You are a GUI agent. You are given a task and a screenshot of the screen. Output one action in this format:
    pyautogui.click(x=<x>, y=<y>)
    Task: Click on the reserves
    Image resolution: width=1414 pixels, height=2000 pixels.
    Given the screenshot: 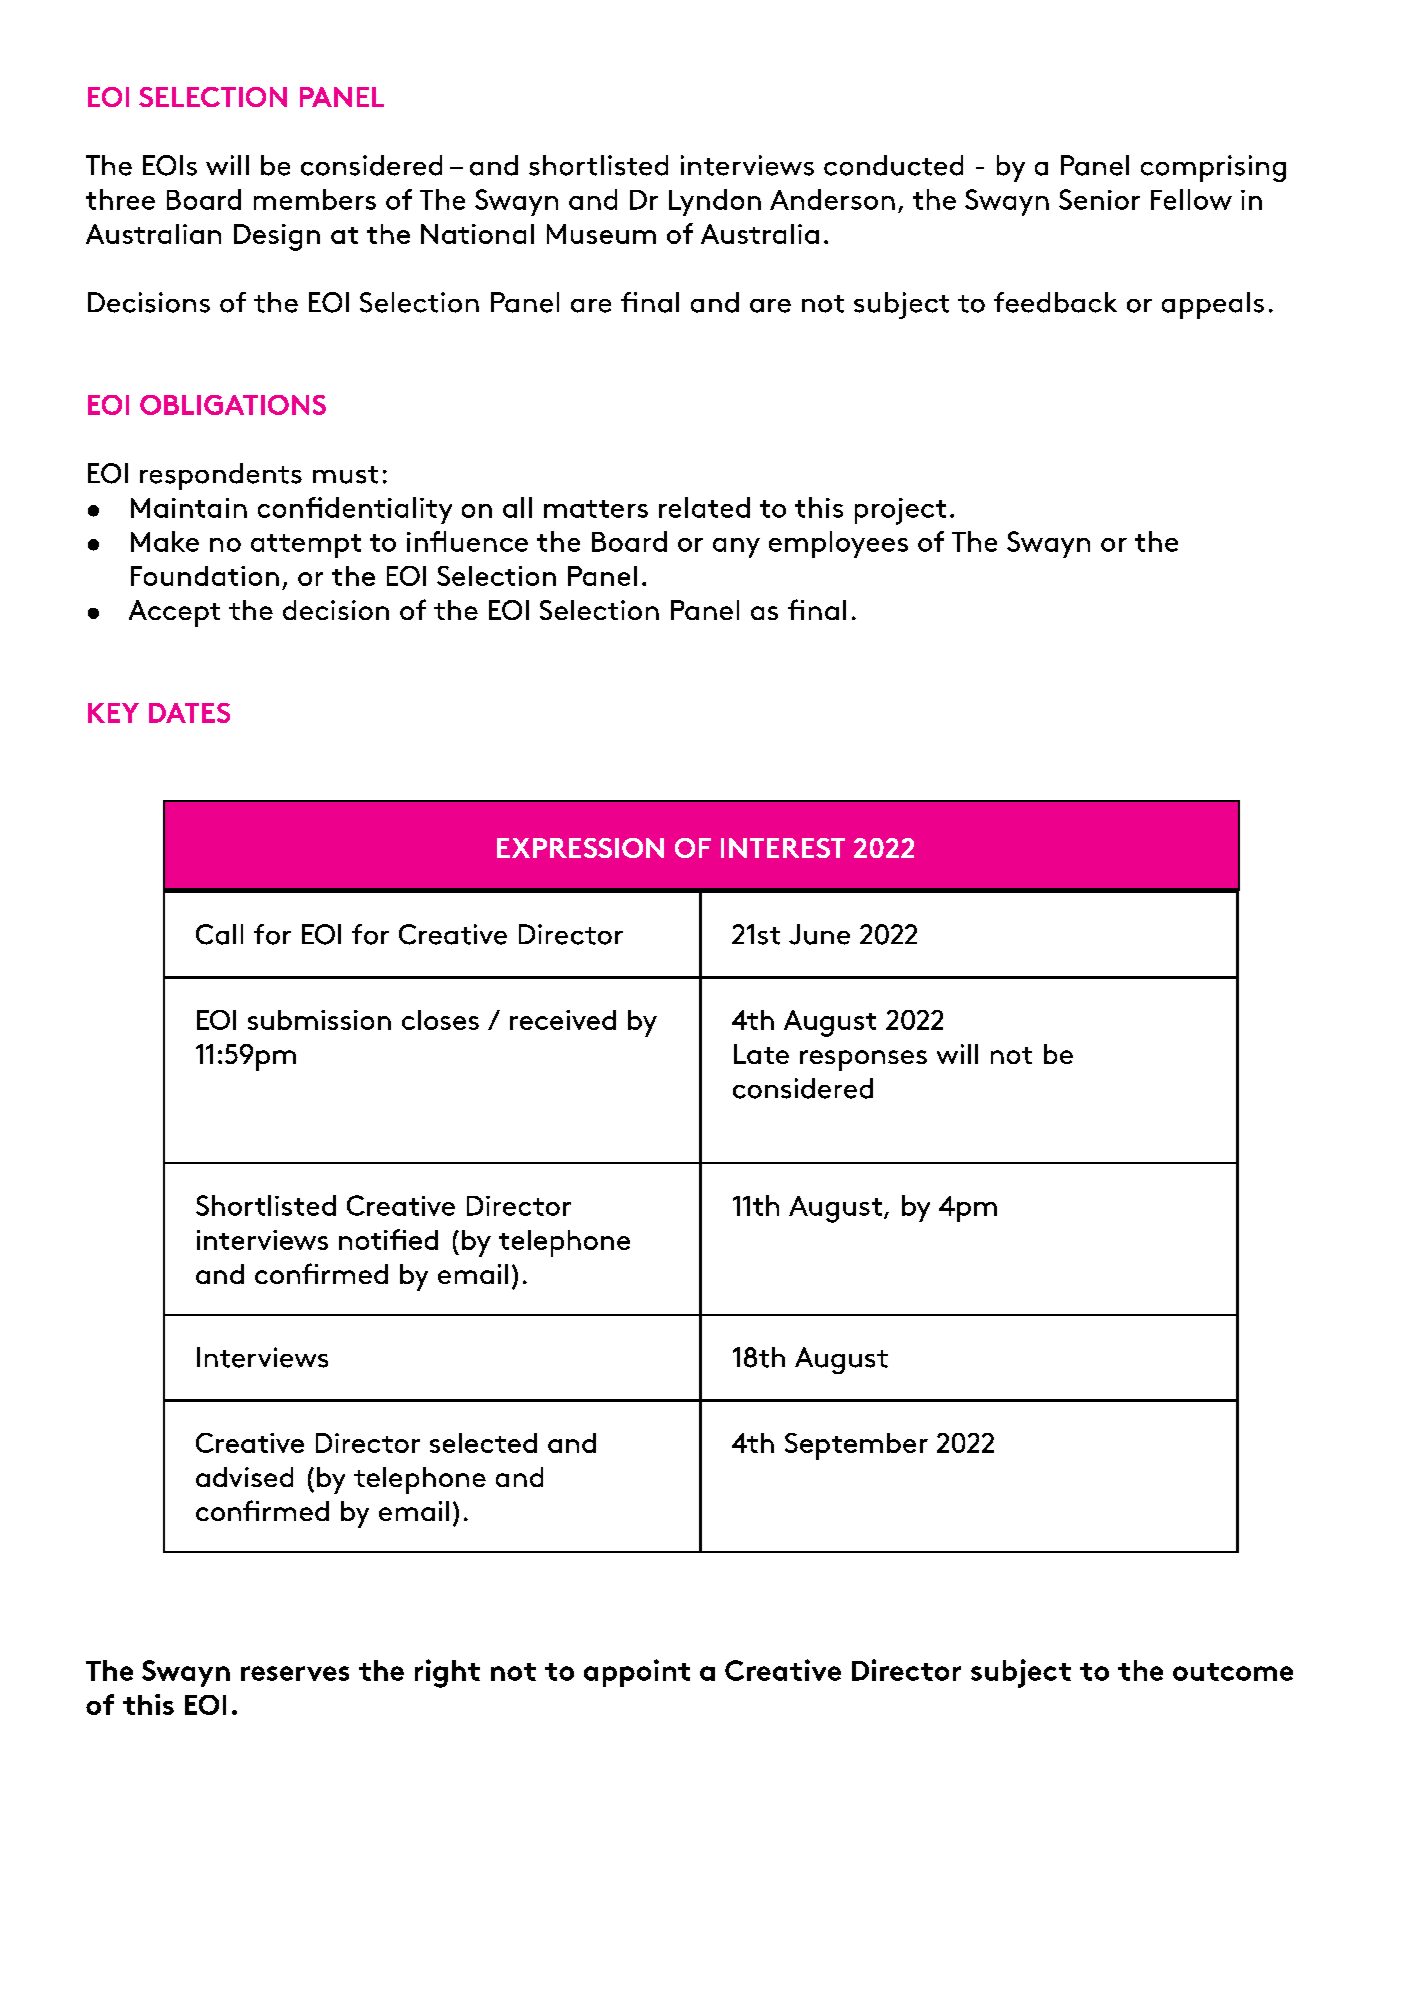 What is the action you would take?
    pyautogui.click(x=295, y=1673)
